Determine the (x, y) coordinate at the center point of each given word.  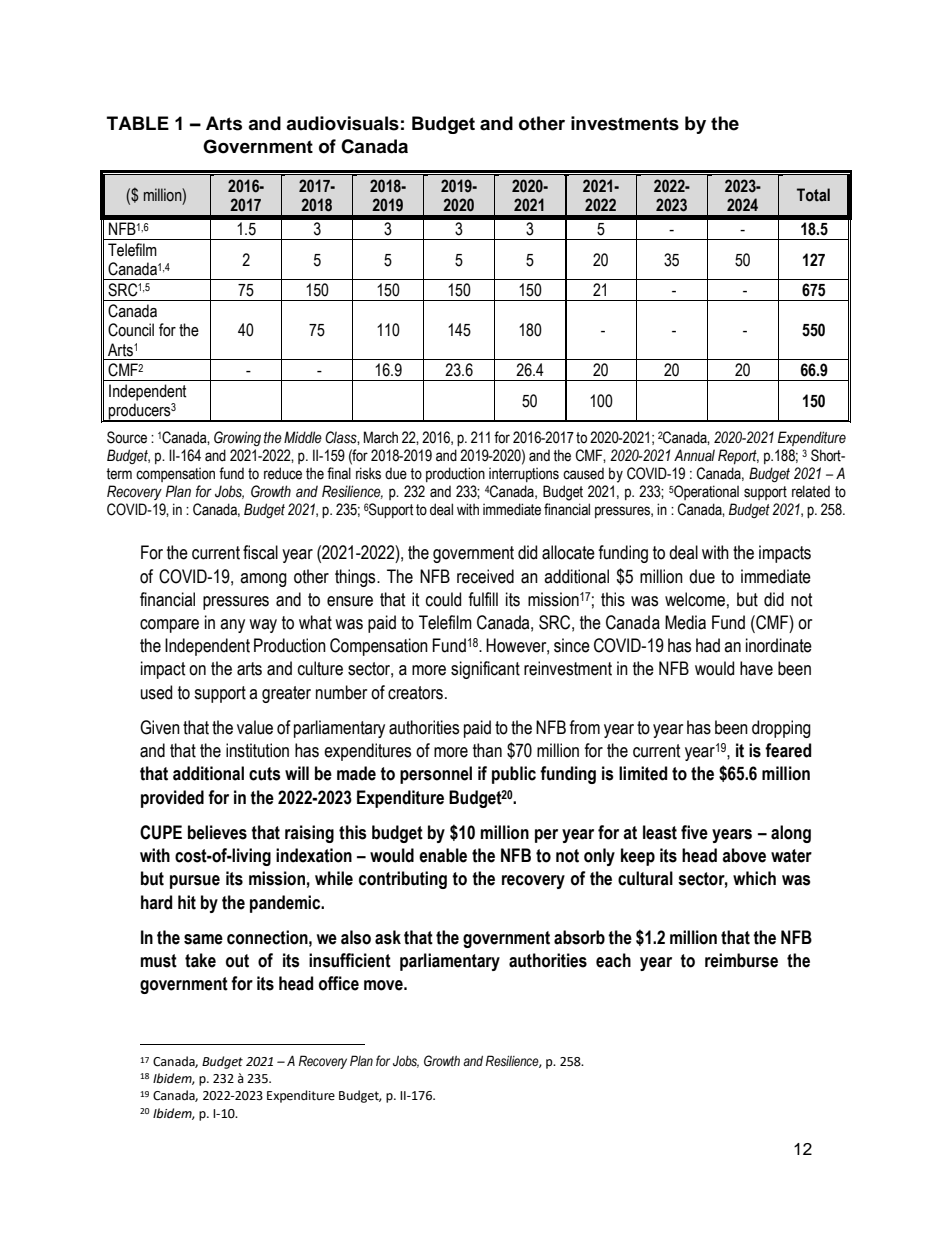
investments (625, 123)
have (756, 668)
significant (485, 670)
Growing (237, 438)
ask (388, 937)
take (200, 960)
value (255, 727)
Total (813, 195)
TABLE (138, 123)
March (381, 437)
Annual (694, 455)
